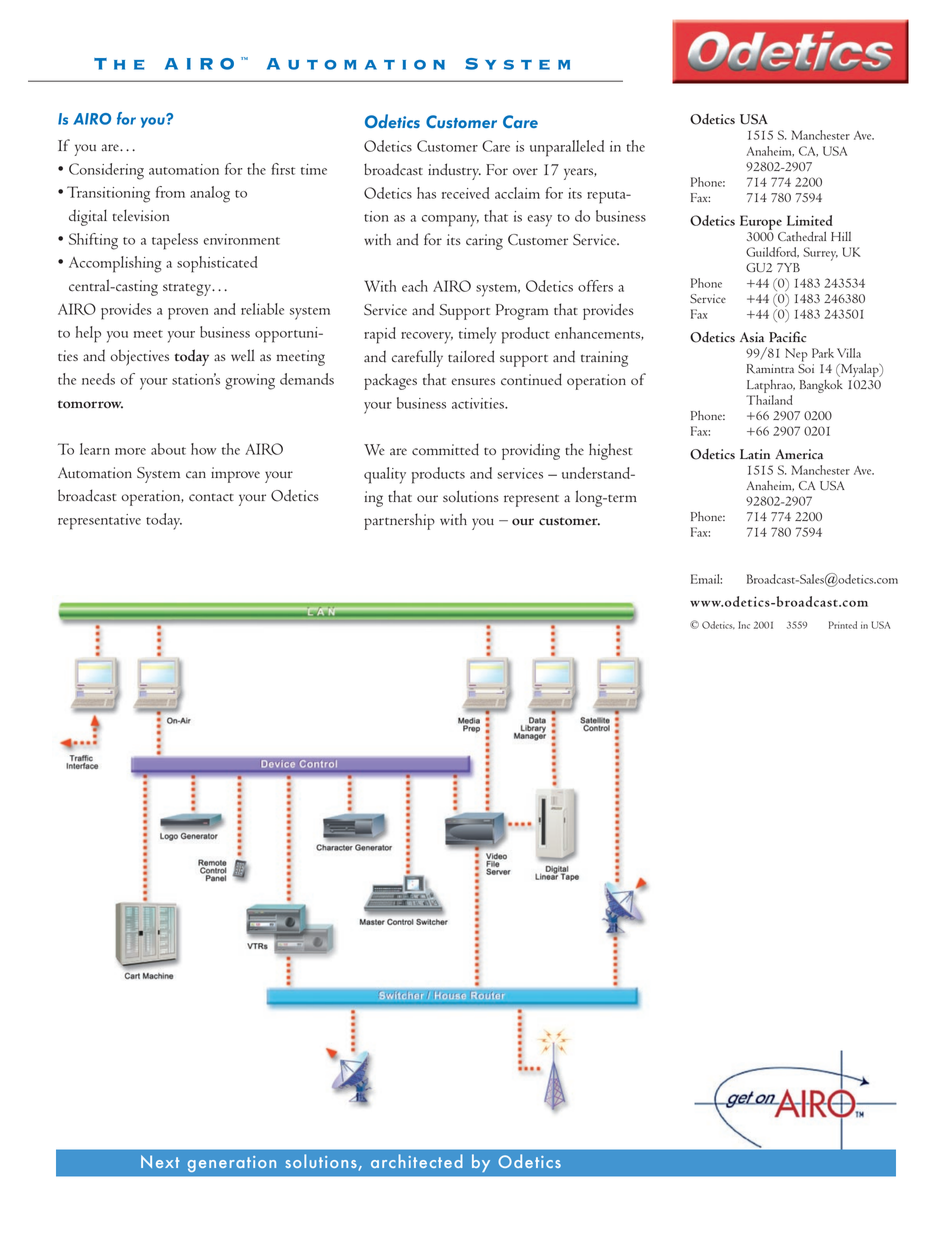 This document has width=952, height=1233. What do you see at coordinates (211, 497) in the document?
I see `contact` at bounding box center [211, 497].
